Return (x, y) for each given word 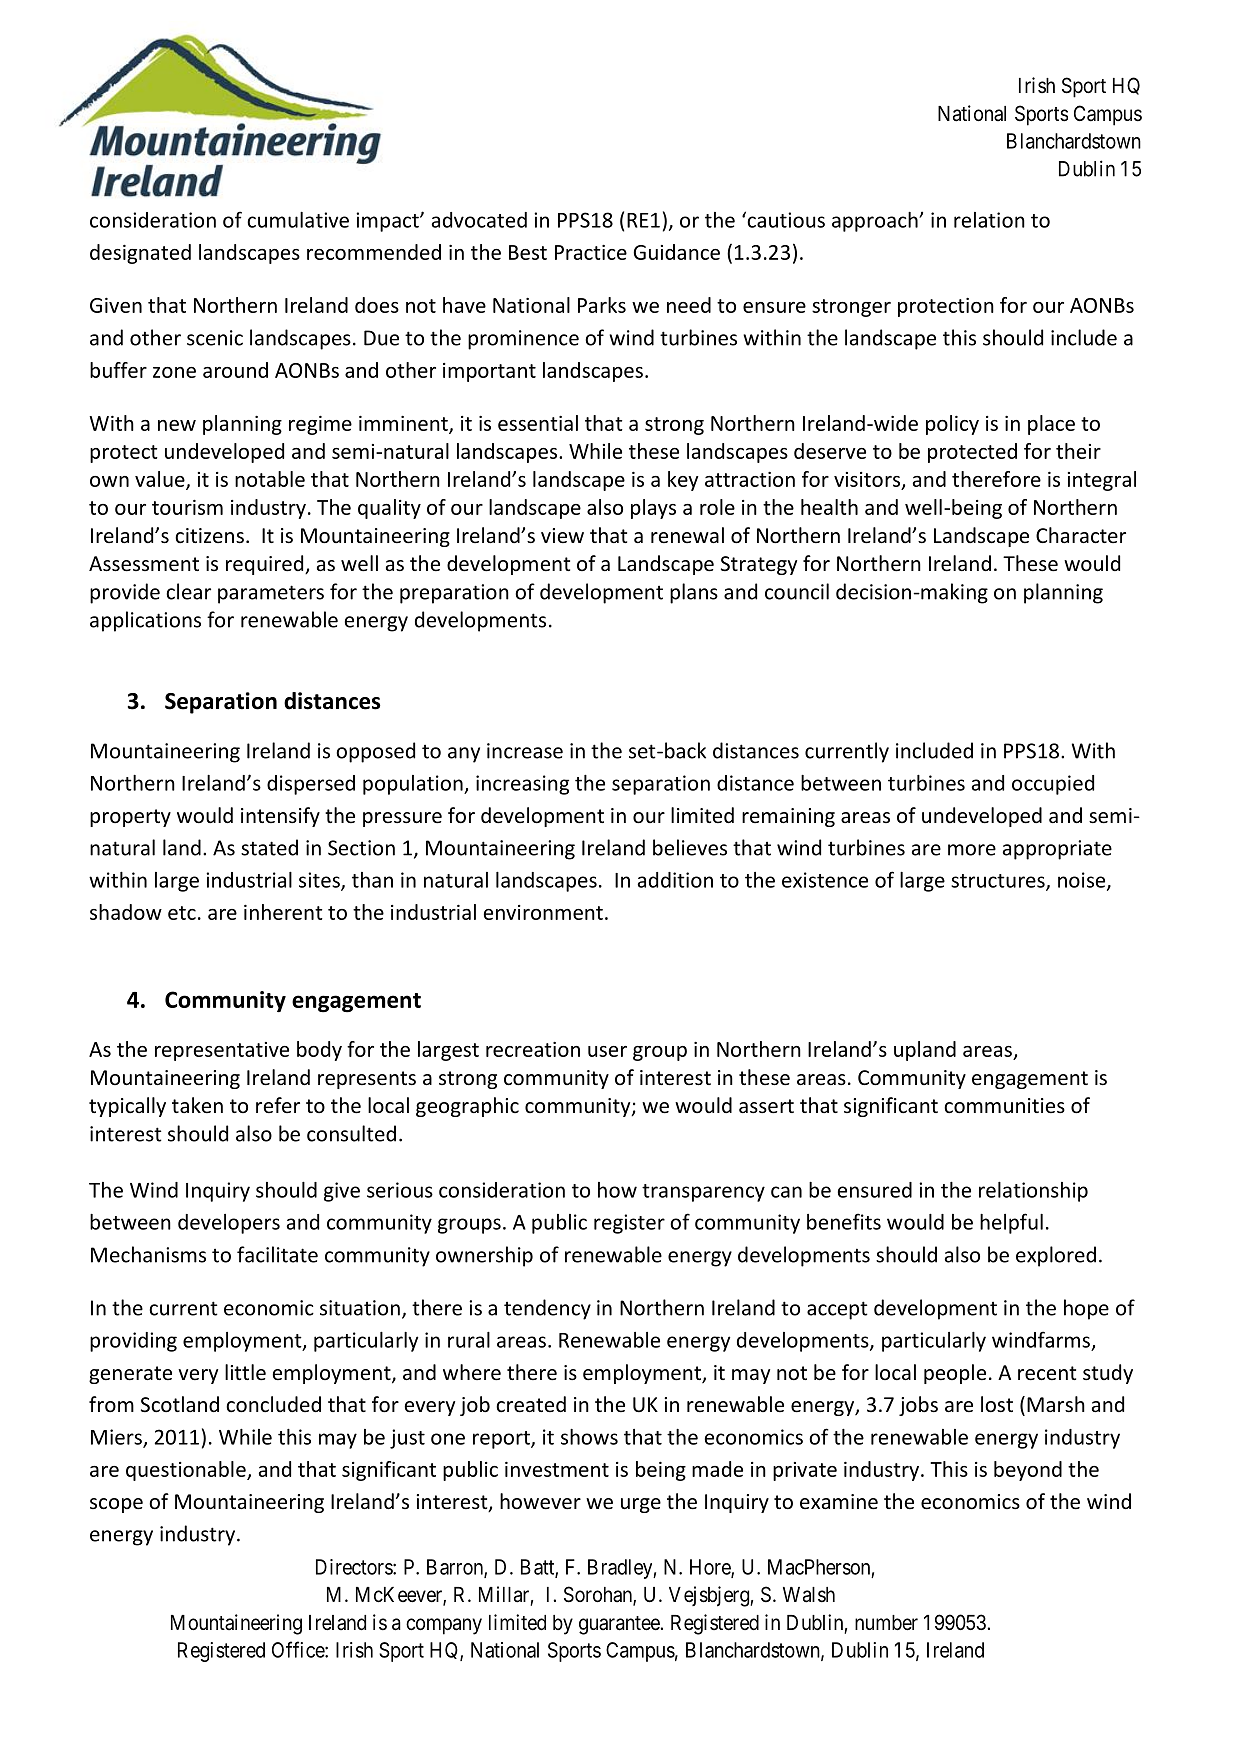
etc (182, 913)
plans (694, 593)
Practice (591, 252)
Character (1081, 535)
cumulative (298, 220)
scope (116, 1505)
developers (229, 1224)
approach (876, 222)
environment (543, 912)
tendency (547, 1309)
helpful (1011, 1223)
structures (999, 882)
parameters (271, 594)
